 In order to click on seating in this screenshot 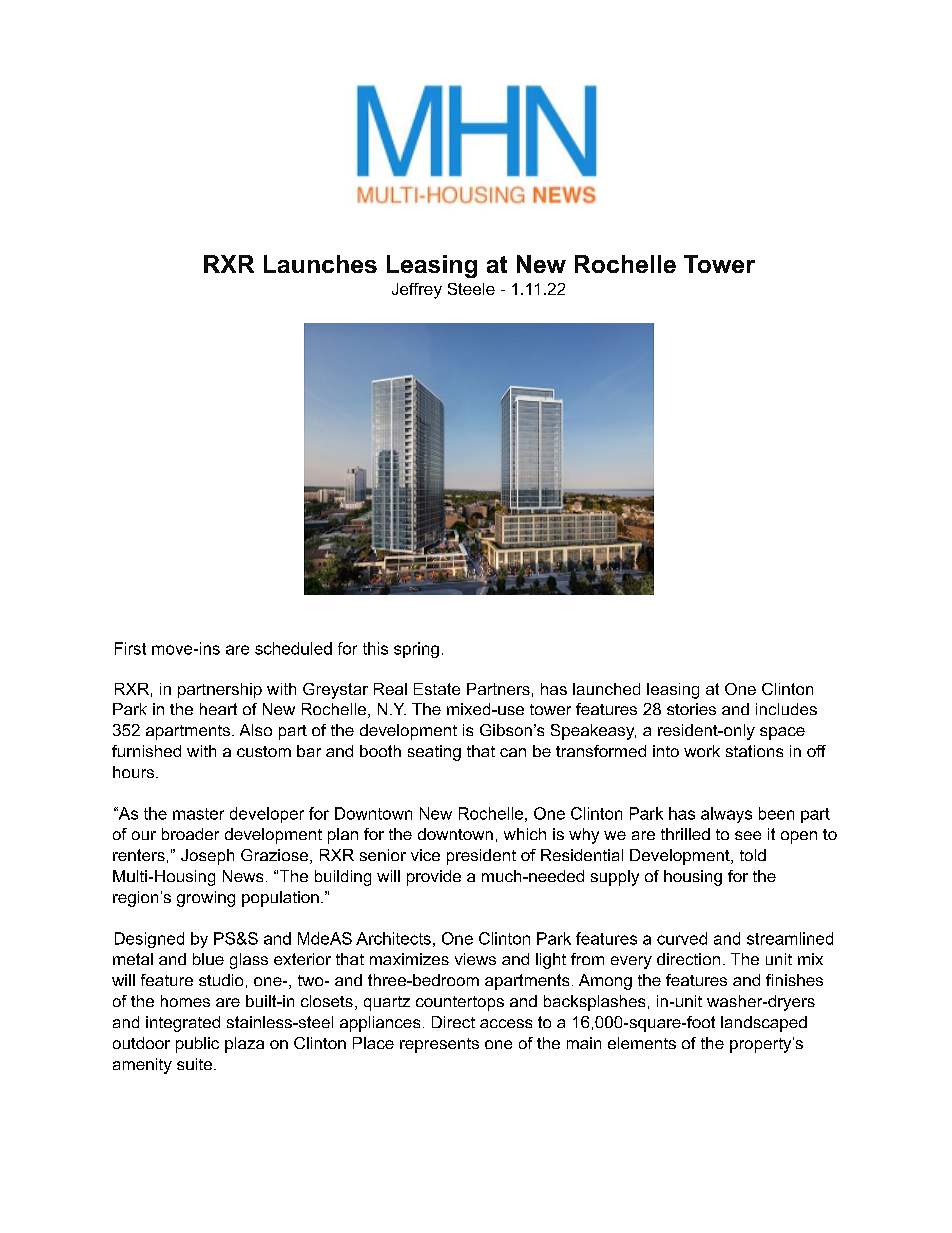, I will do `click(434, 753)`.
